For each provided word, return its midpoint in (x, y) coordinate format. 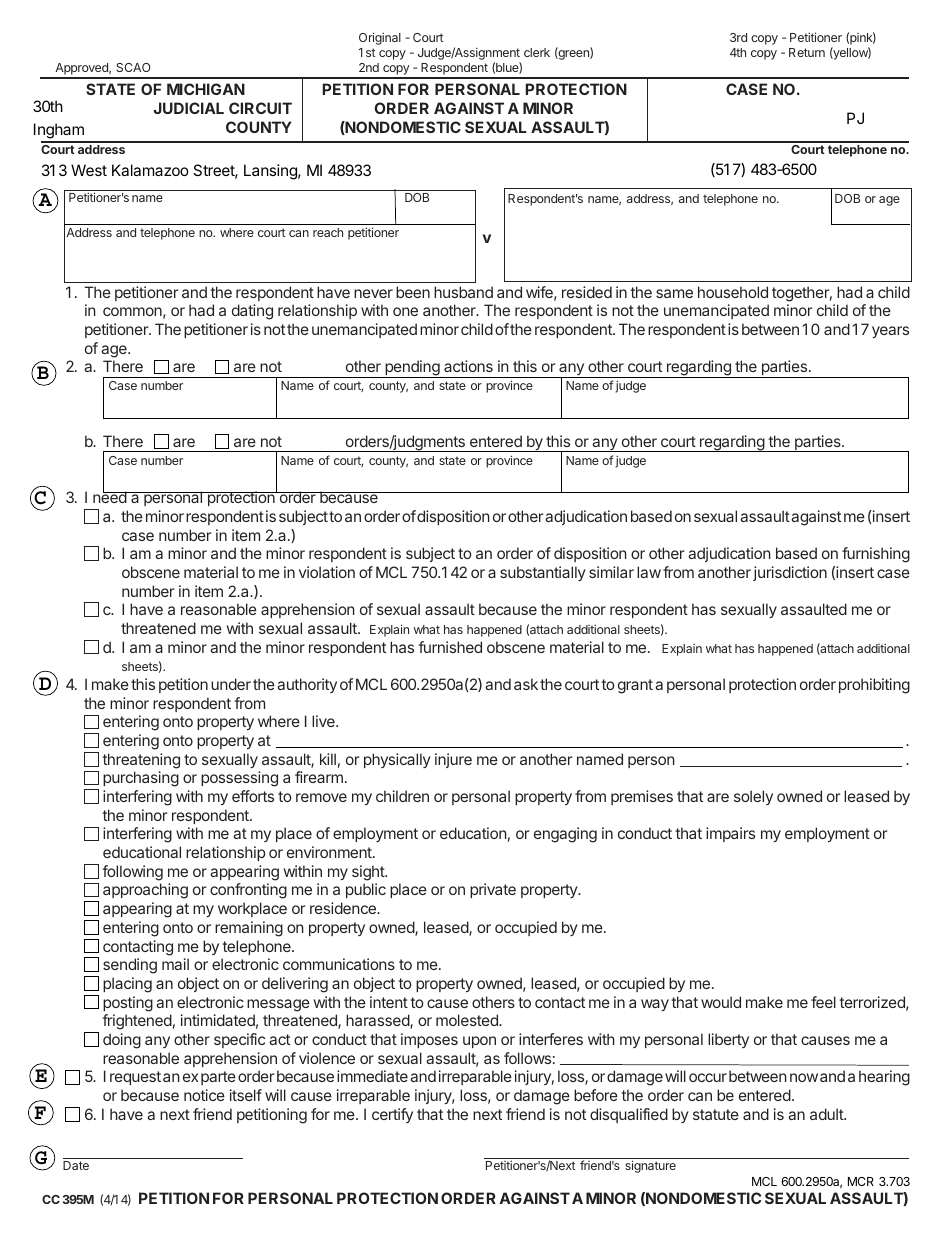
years (890, 332)
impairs (730, 834)
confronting (248, 891)
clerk (537, 52)
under (231, 684)
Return (807, 52)
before (596, 1095)
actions (468, 366)
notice (204, 1095)
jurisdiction (790, 573)
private (493, 890)
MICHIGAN (206, 89)
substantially (543, 573)
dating (252, 312)
